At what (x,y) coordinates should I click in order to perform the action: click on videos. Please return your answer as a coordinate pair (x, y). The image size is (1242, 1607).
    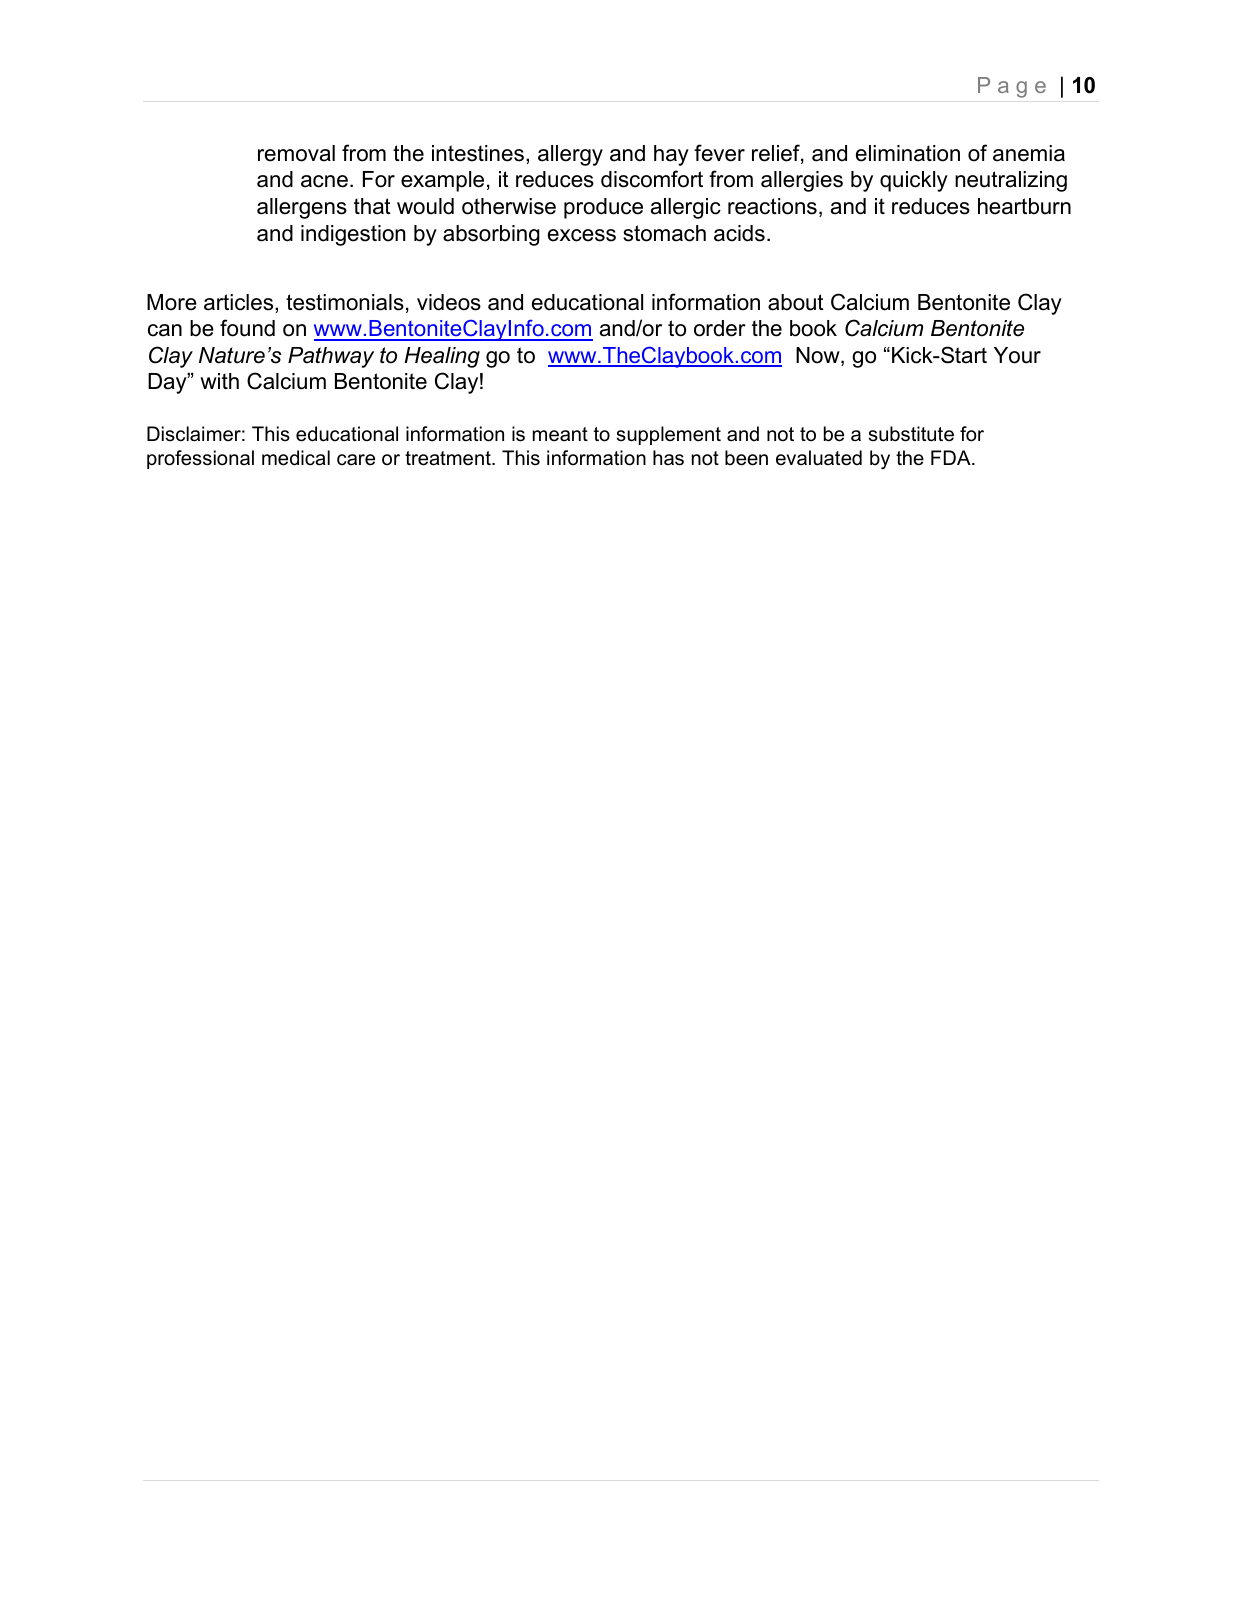
    Looking at the image, I should click on (449, 302).
